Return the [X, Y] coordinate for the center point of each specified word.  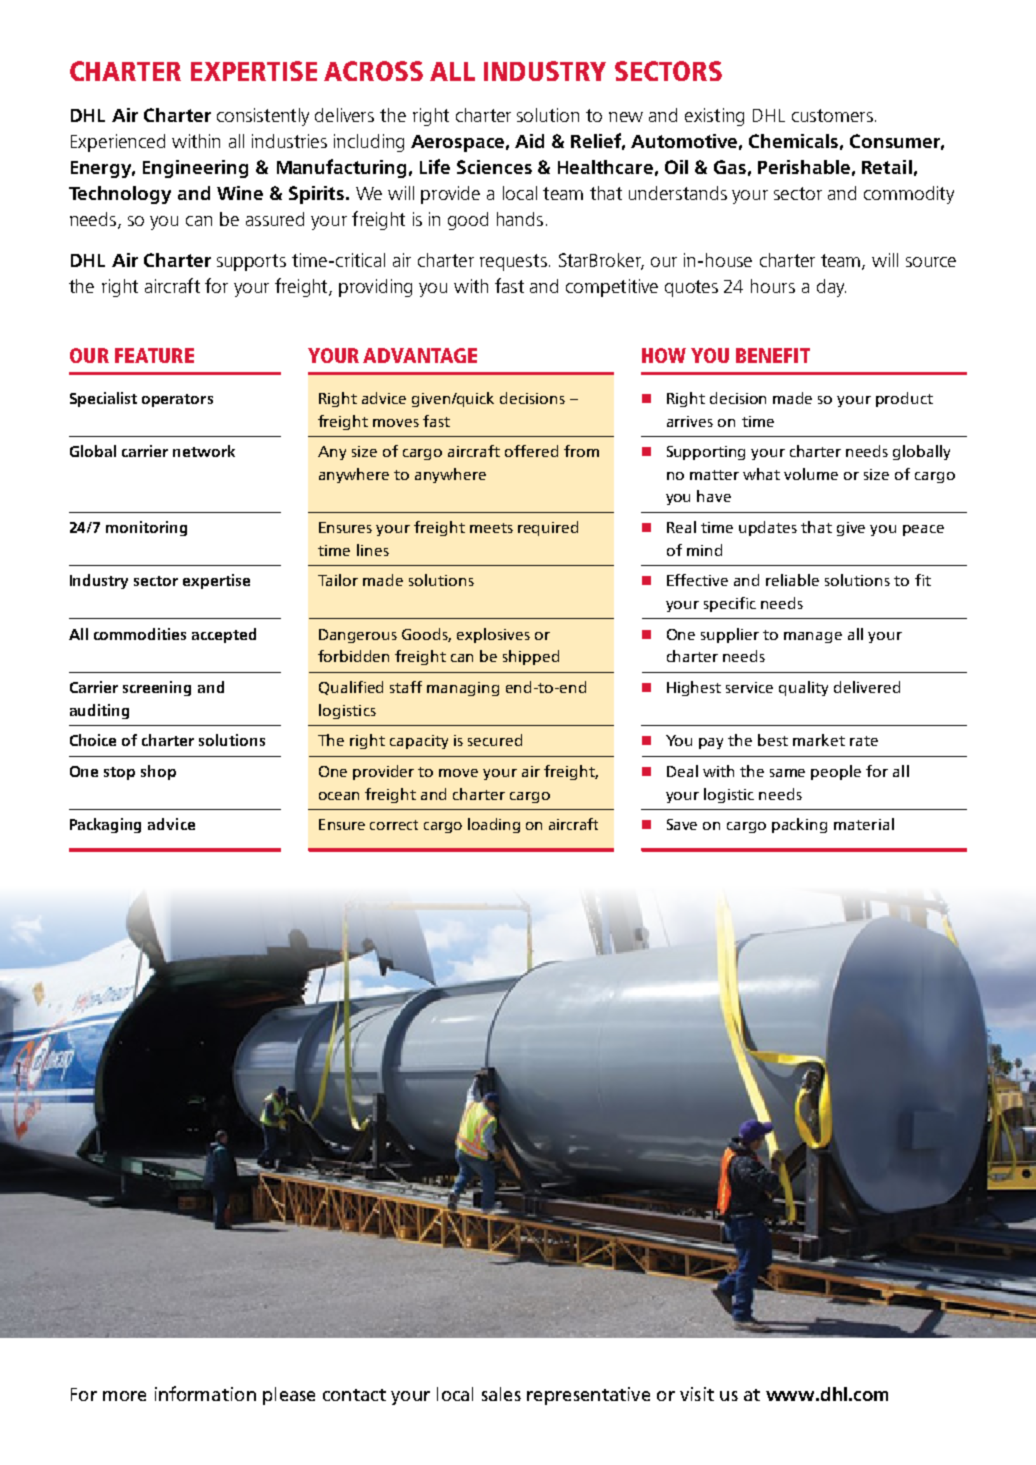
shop [158, 772]
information [205, 1393]
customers [832, 115]
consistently [263, 117]
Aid [529, 141]
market [819, 740]
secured [495, 740]
